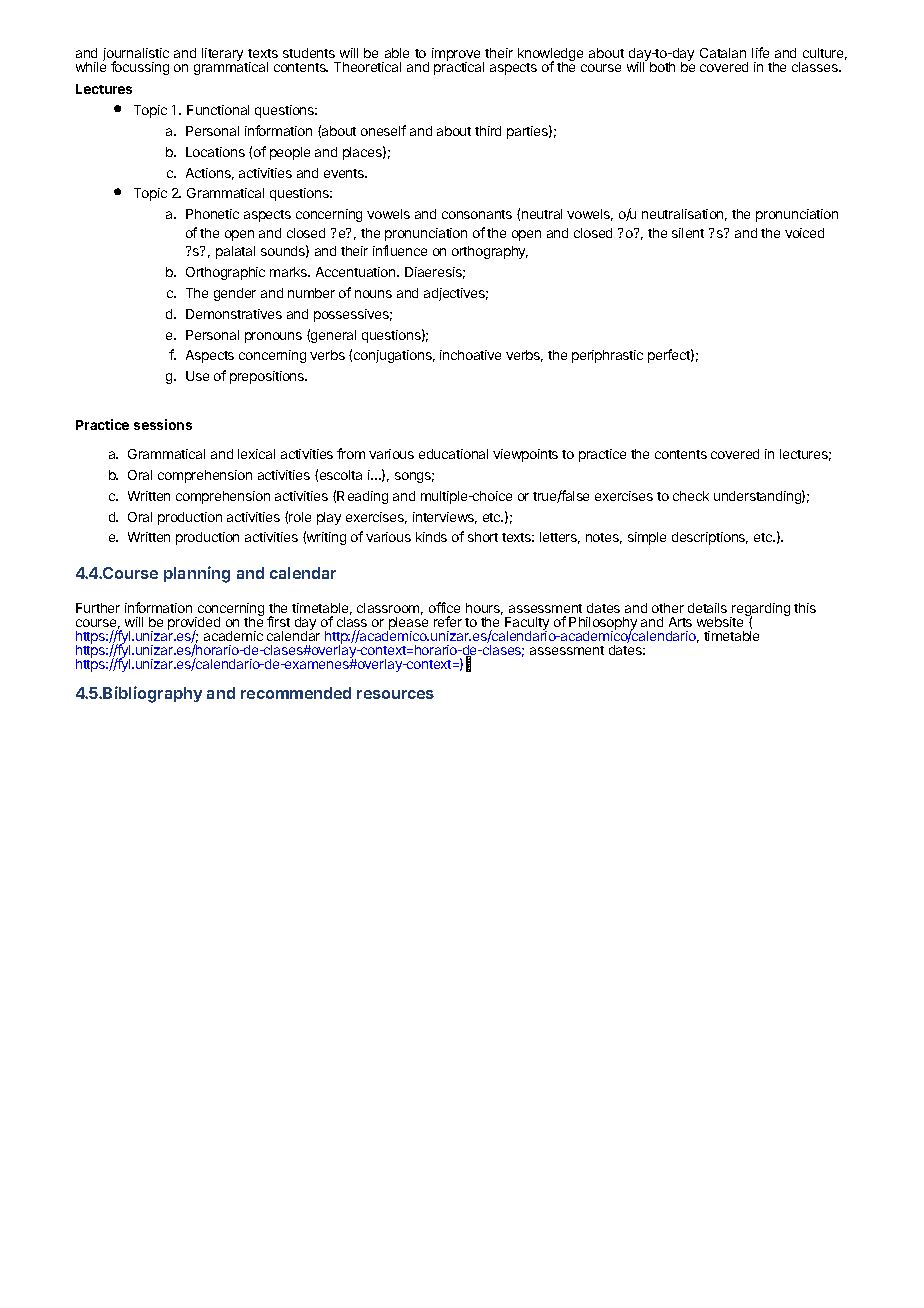  What do you see at coordinates (194, 625) in the screenshot?
I see `provided` at bounding box center [194, 625].
